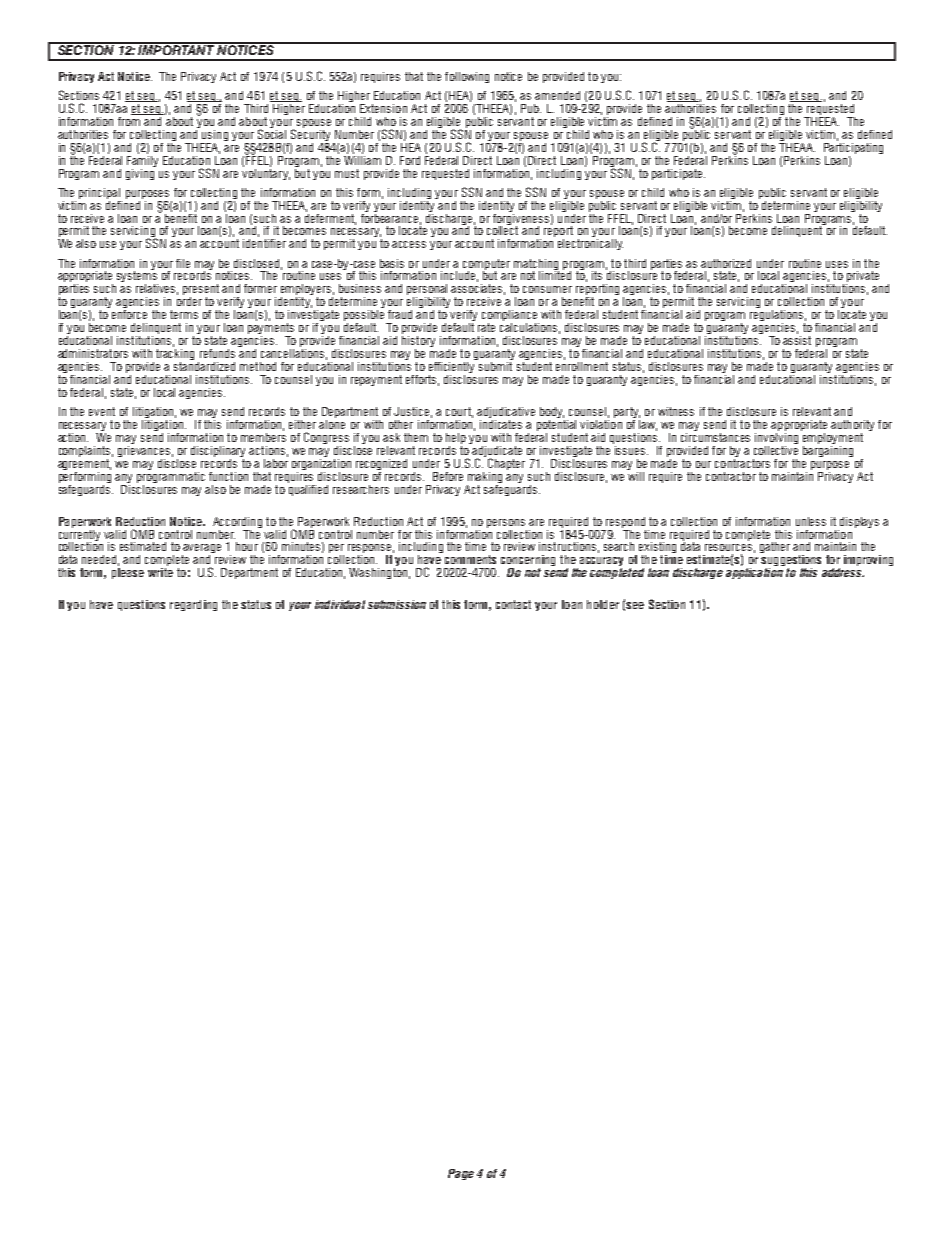 The image size is (952, 1233). Describe the element at coordinates (513, 604) in the screenshot. I see `contact` at that location.
